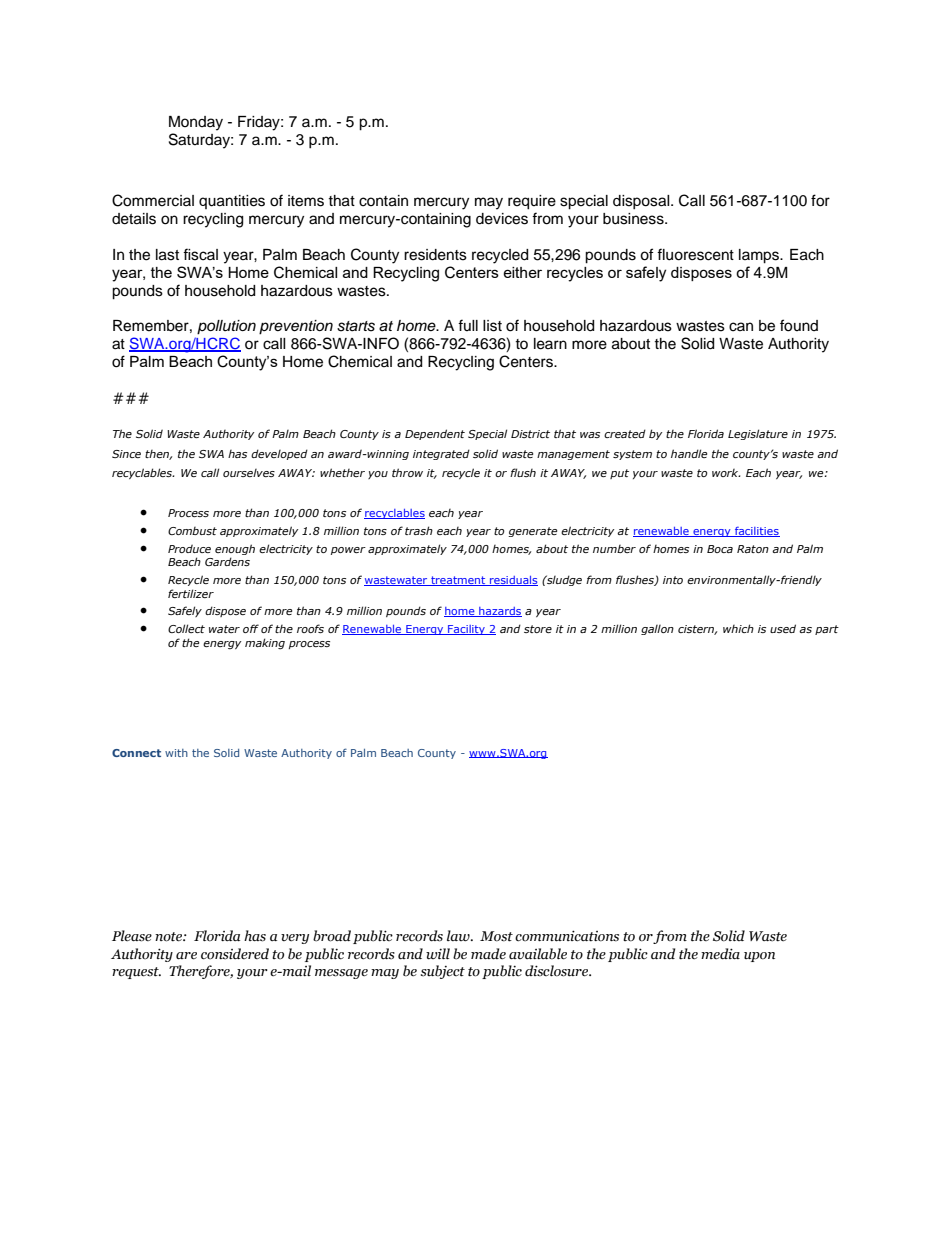  Describe the element at coordinates (176, 753) in the page. I see `with` at that location.
